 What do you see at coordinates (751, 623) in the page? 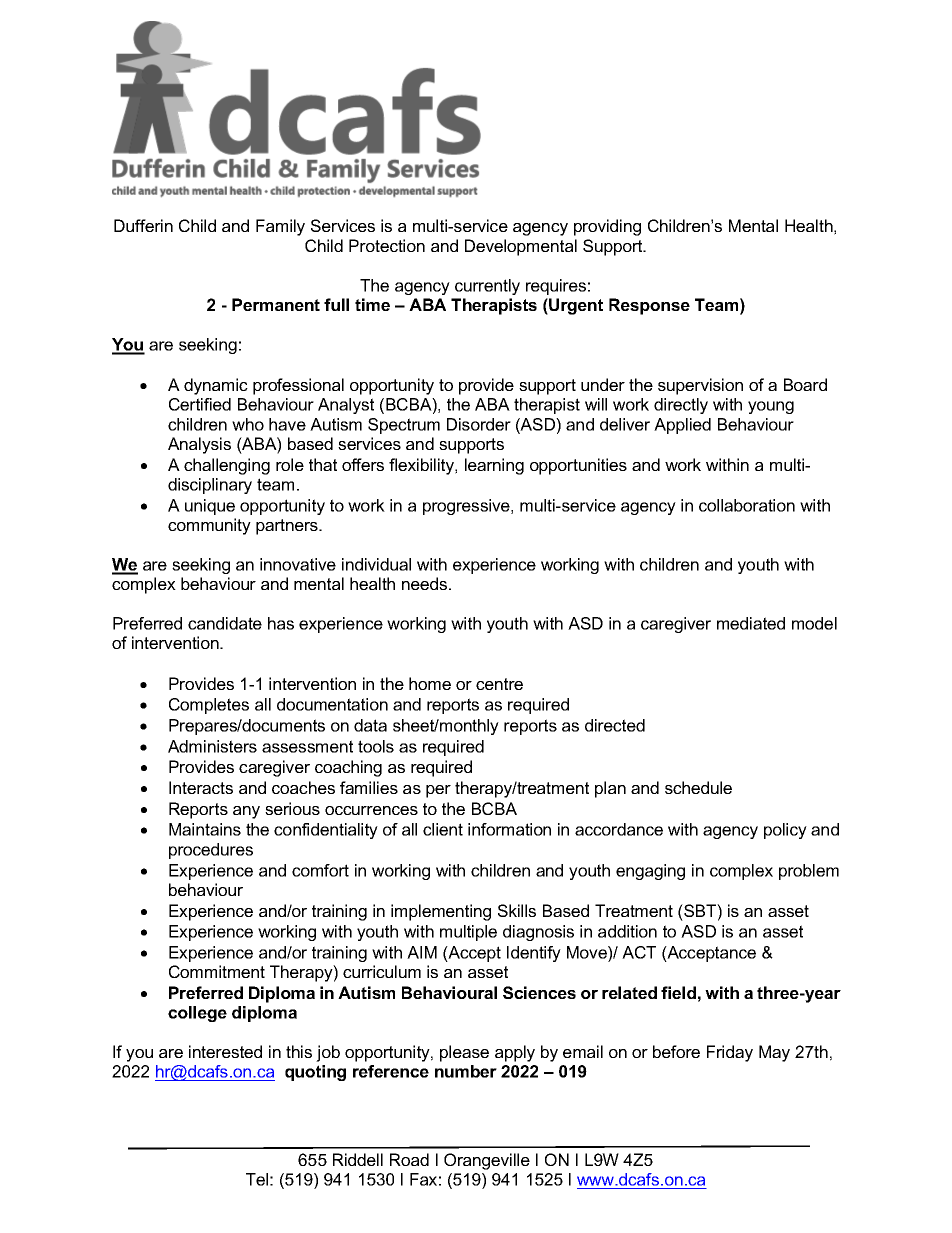
I see `mediated` at bounding box center [751, 623].
